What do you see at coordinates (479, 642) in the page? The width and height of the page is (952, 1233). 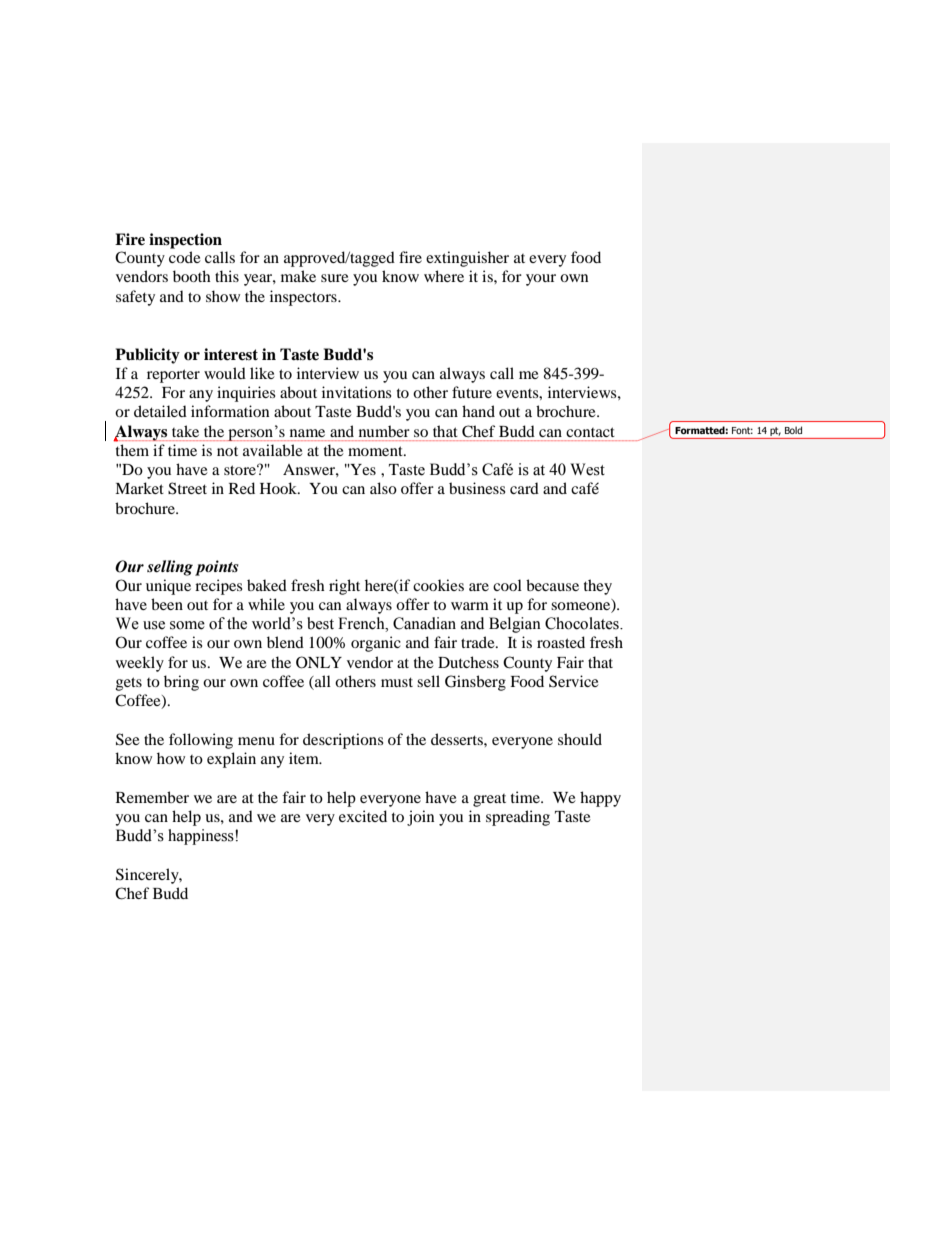 I see `trade` at bounding box center [479, 642].
